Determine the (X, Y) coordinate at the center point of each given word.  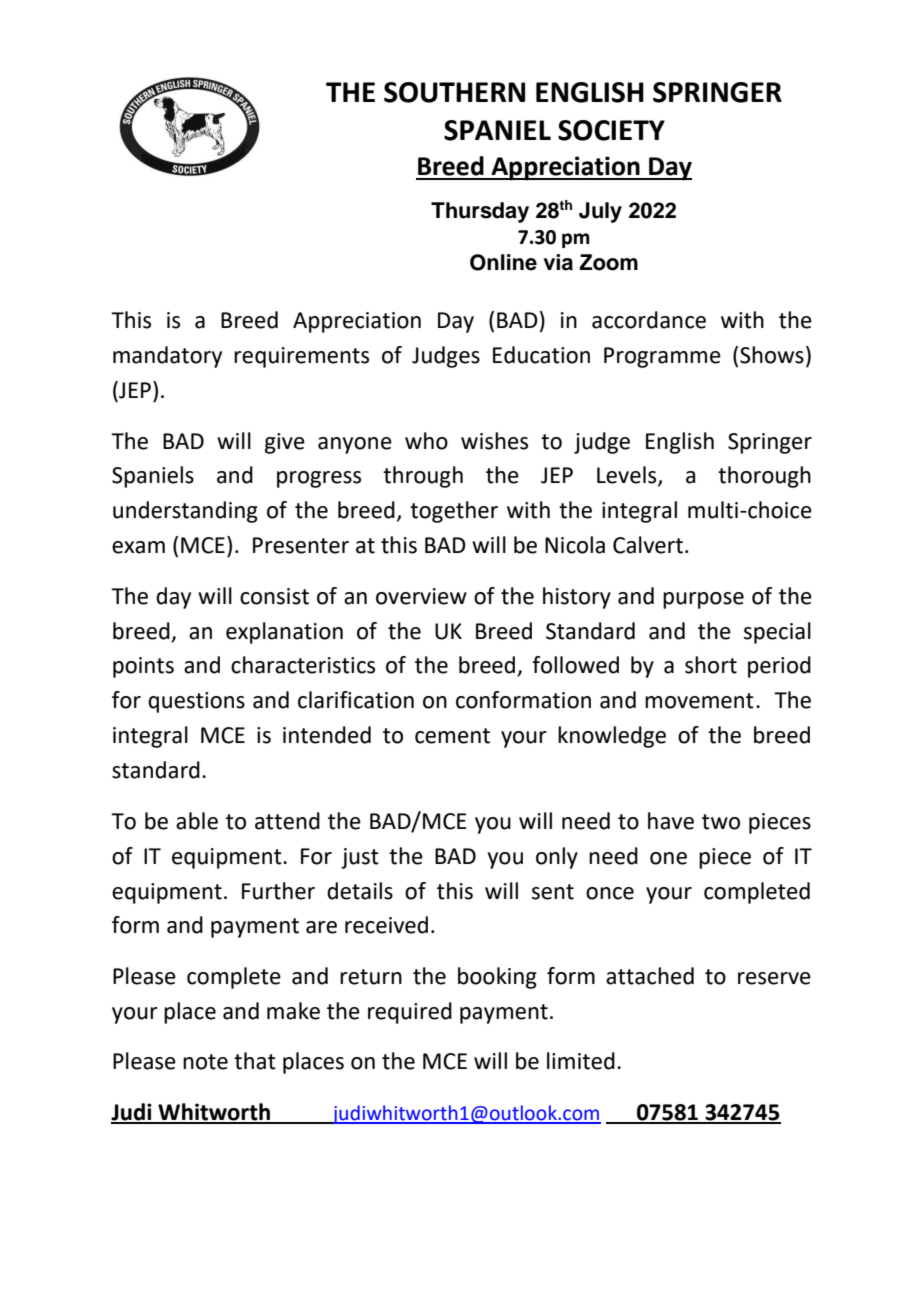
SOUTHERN (454, 92)
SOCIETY (611, 130)
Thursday (480, 212)
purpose (703, 600)
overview (421, 596)
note (205, 1062)
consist (274, 596)
